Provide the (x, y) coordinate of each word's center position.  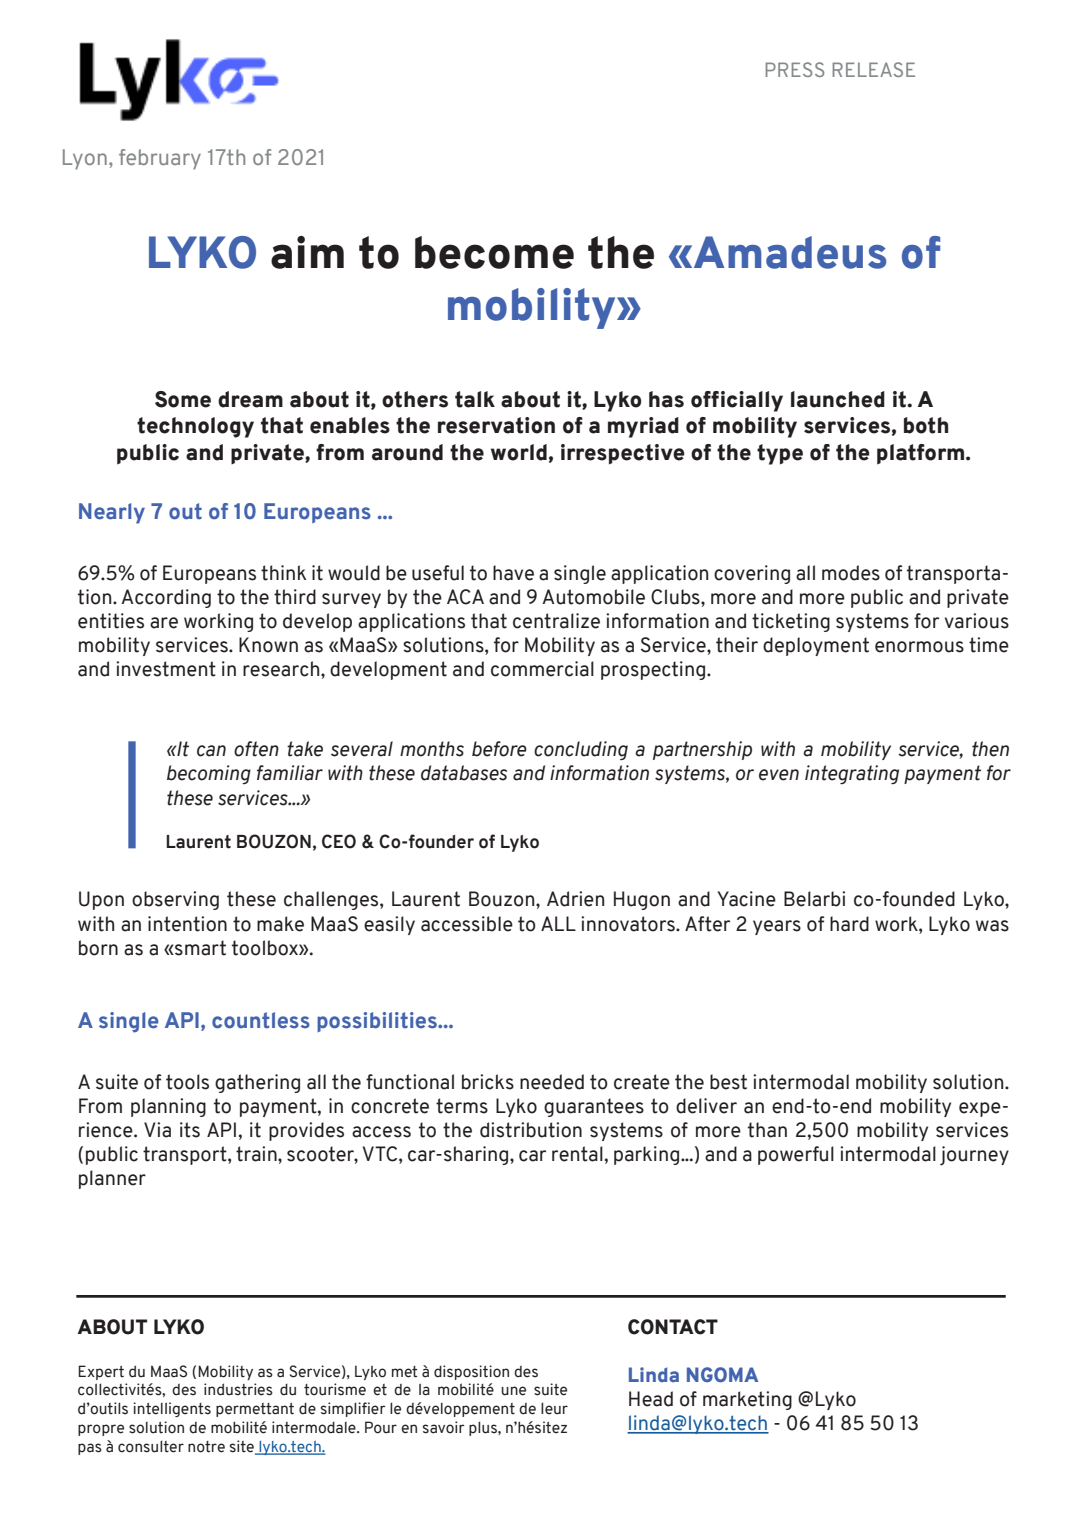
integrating (852, 775)
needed (552, 1082)
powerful (796, 1155)
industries (238, 1389)
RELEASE (874, 69)
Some (183, 399)
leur (554, 1408)
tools (187, 1082)
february (160, 159)
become (494, 252)
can (211, 751)
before (499, 749)
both (926, 425)
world (519, 452)
